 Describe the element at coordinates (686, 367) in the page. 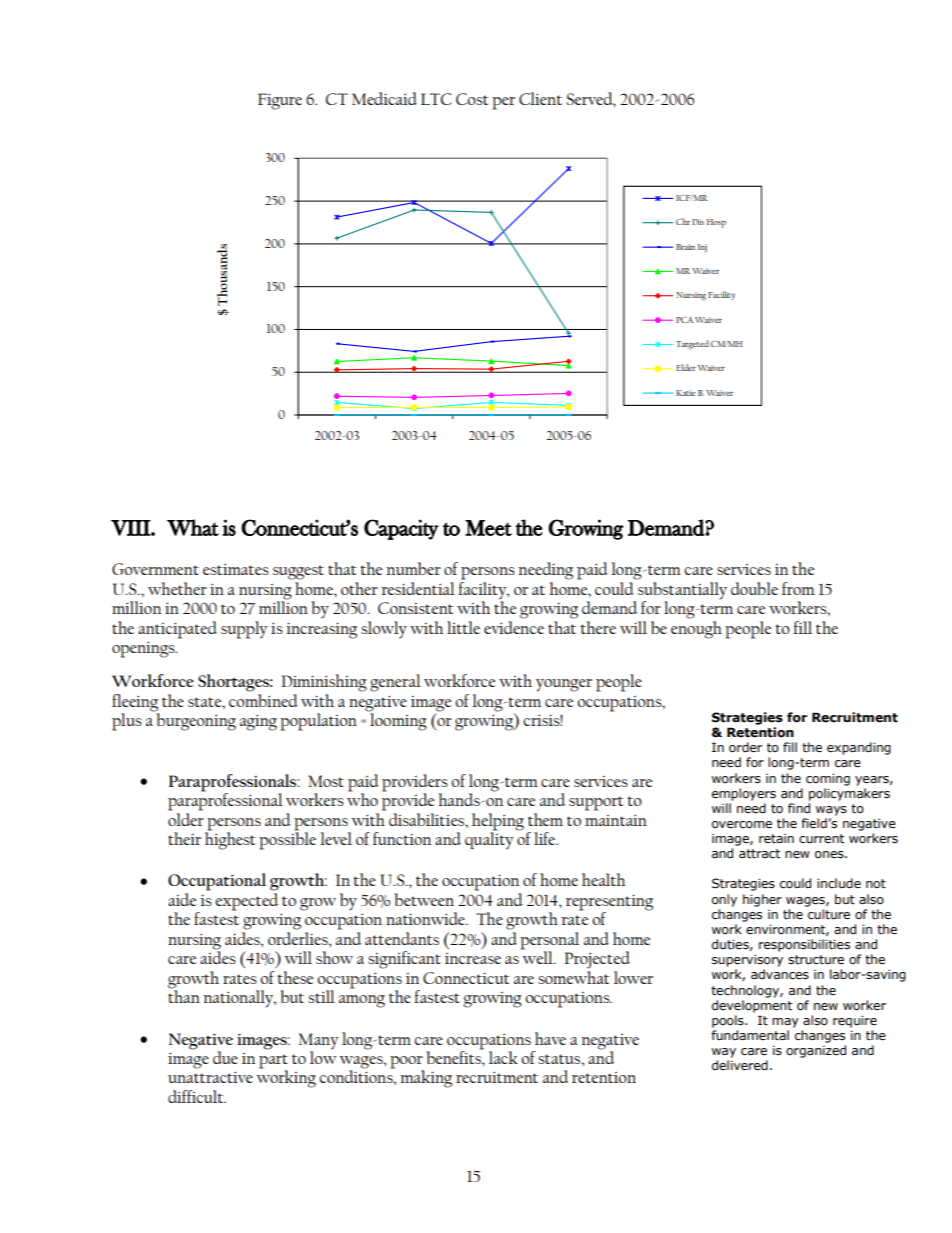

I see `Elder` at that location.
